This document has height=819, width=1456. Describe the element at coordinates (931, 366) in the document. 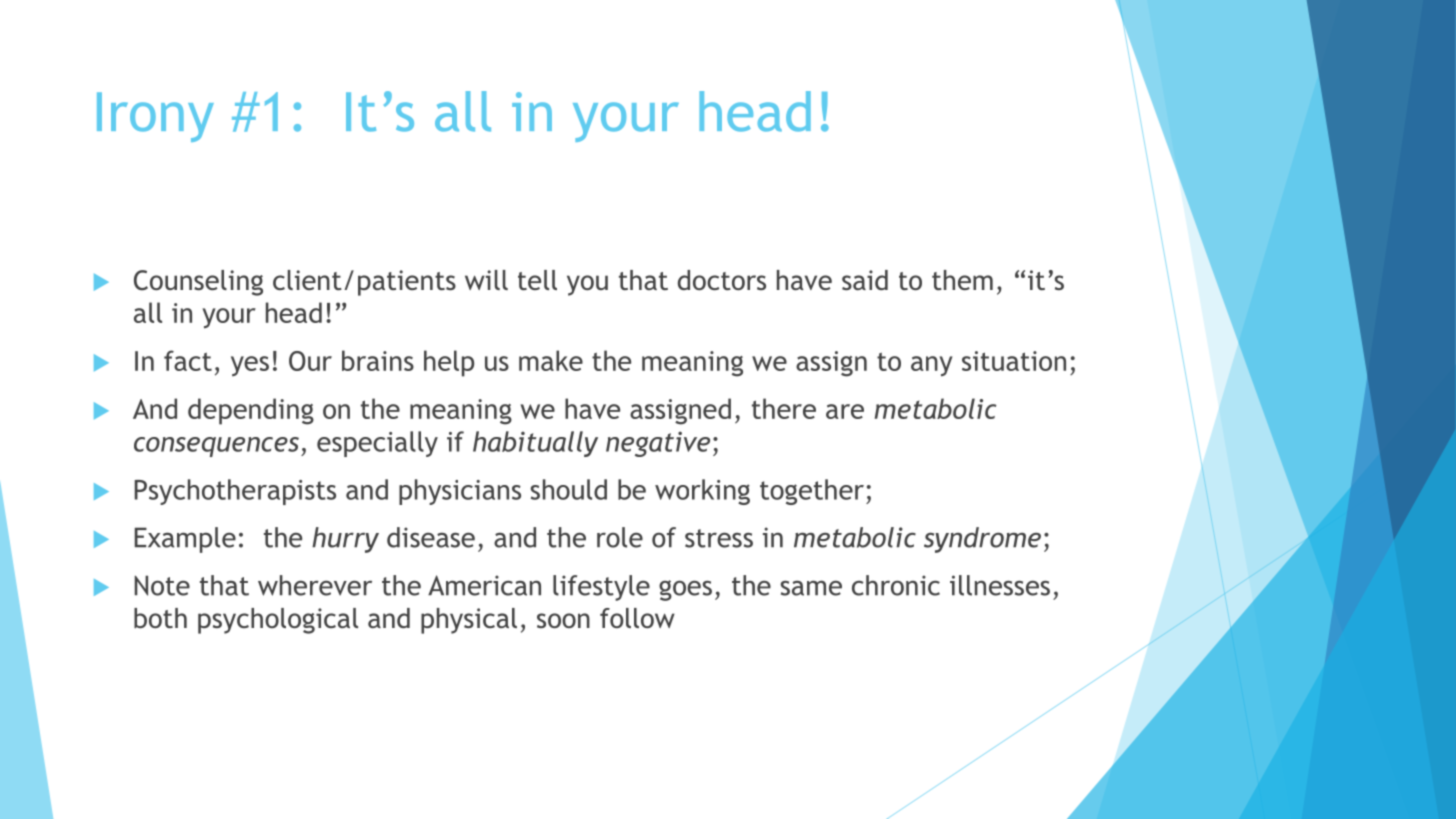

I see `any` at that location.
